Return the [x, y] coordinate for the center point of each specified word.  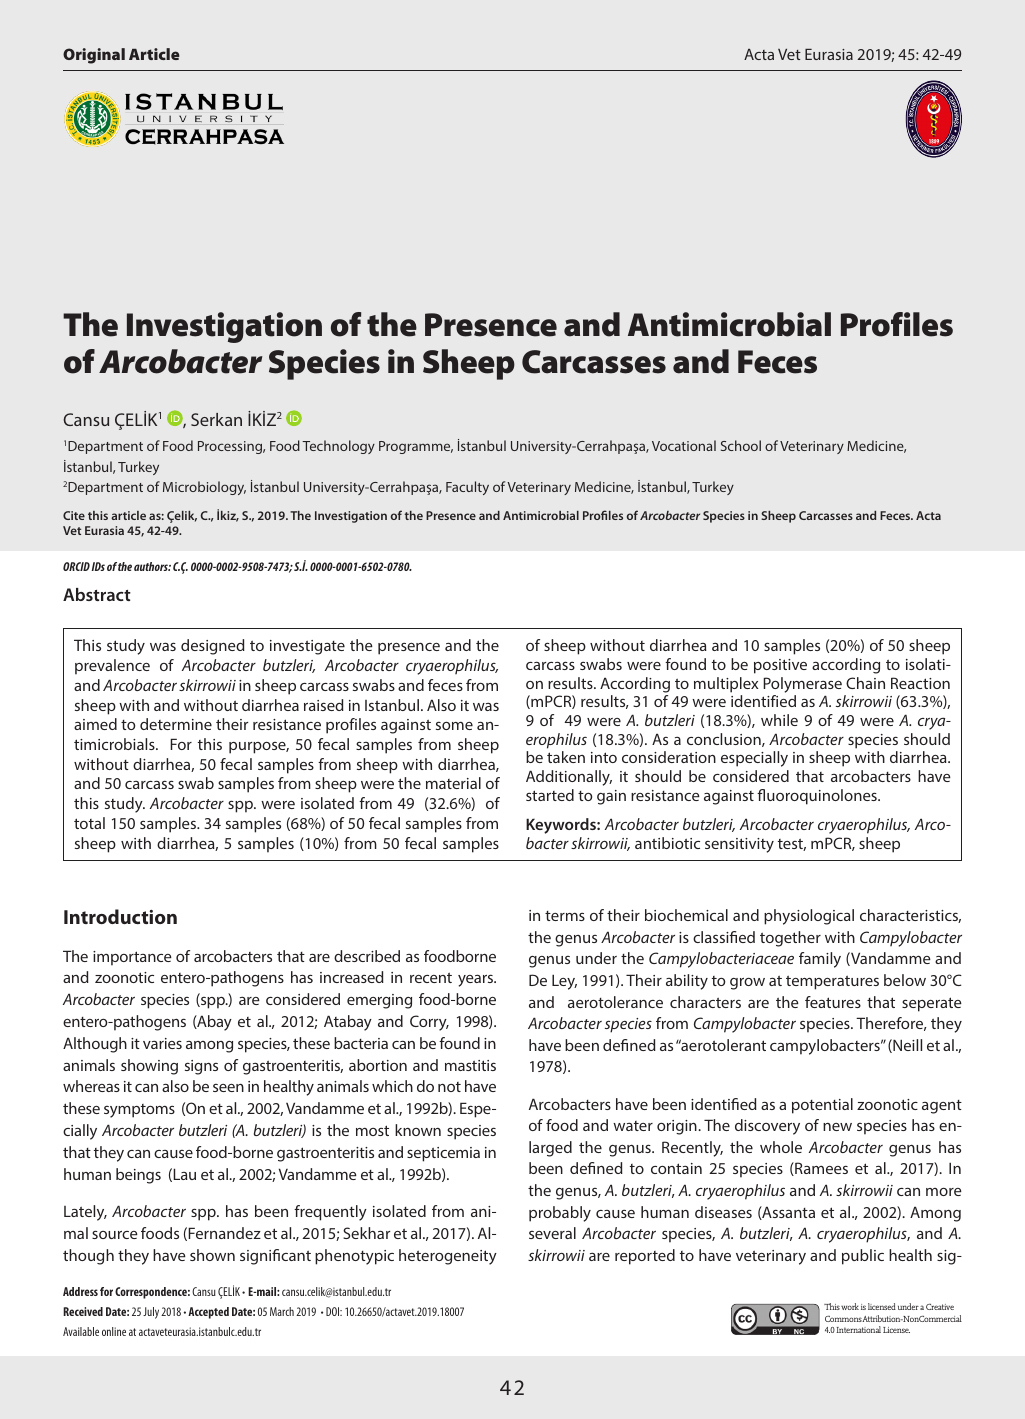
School [741, 445]
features [833, 1002]
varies [162, 1043]
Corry [429, 1023]
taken [566, 757]
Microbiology [204, 488]
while [779, 720]
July [151, 1313]
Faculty [467, 488]
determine [176, 724]
